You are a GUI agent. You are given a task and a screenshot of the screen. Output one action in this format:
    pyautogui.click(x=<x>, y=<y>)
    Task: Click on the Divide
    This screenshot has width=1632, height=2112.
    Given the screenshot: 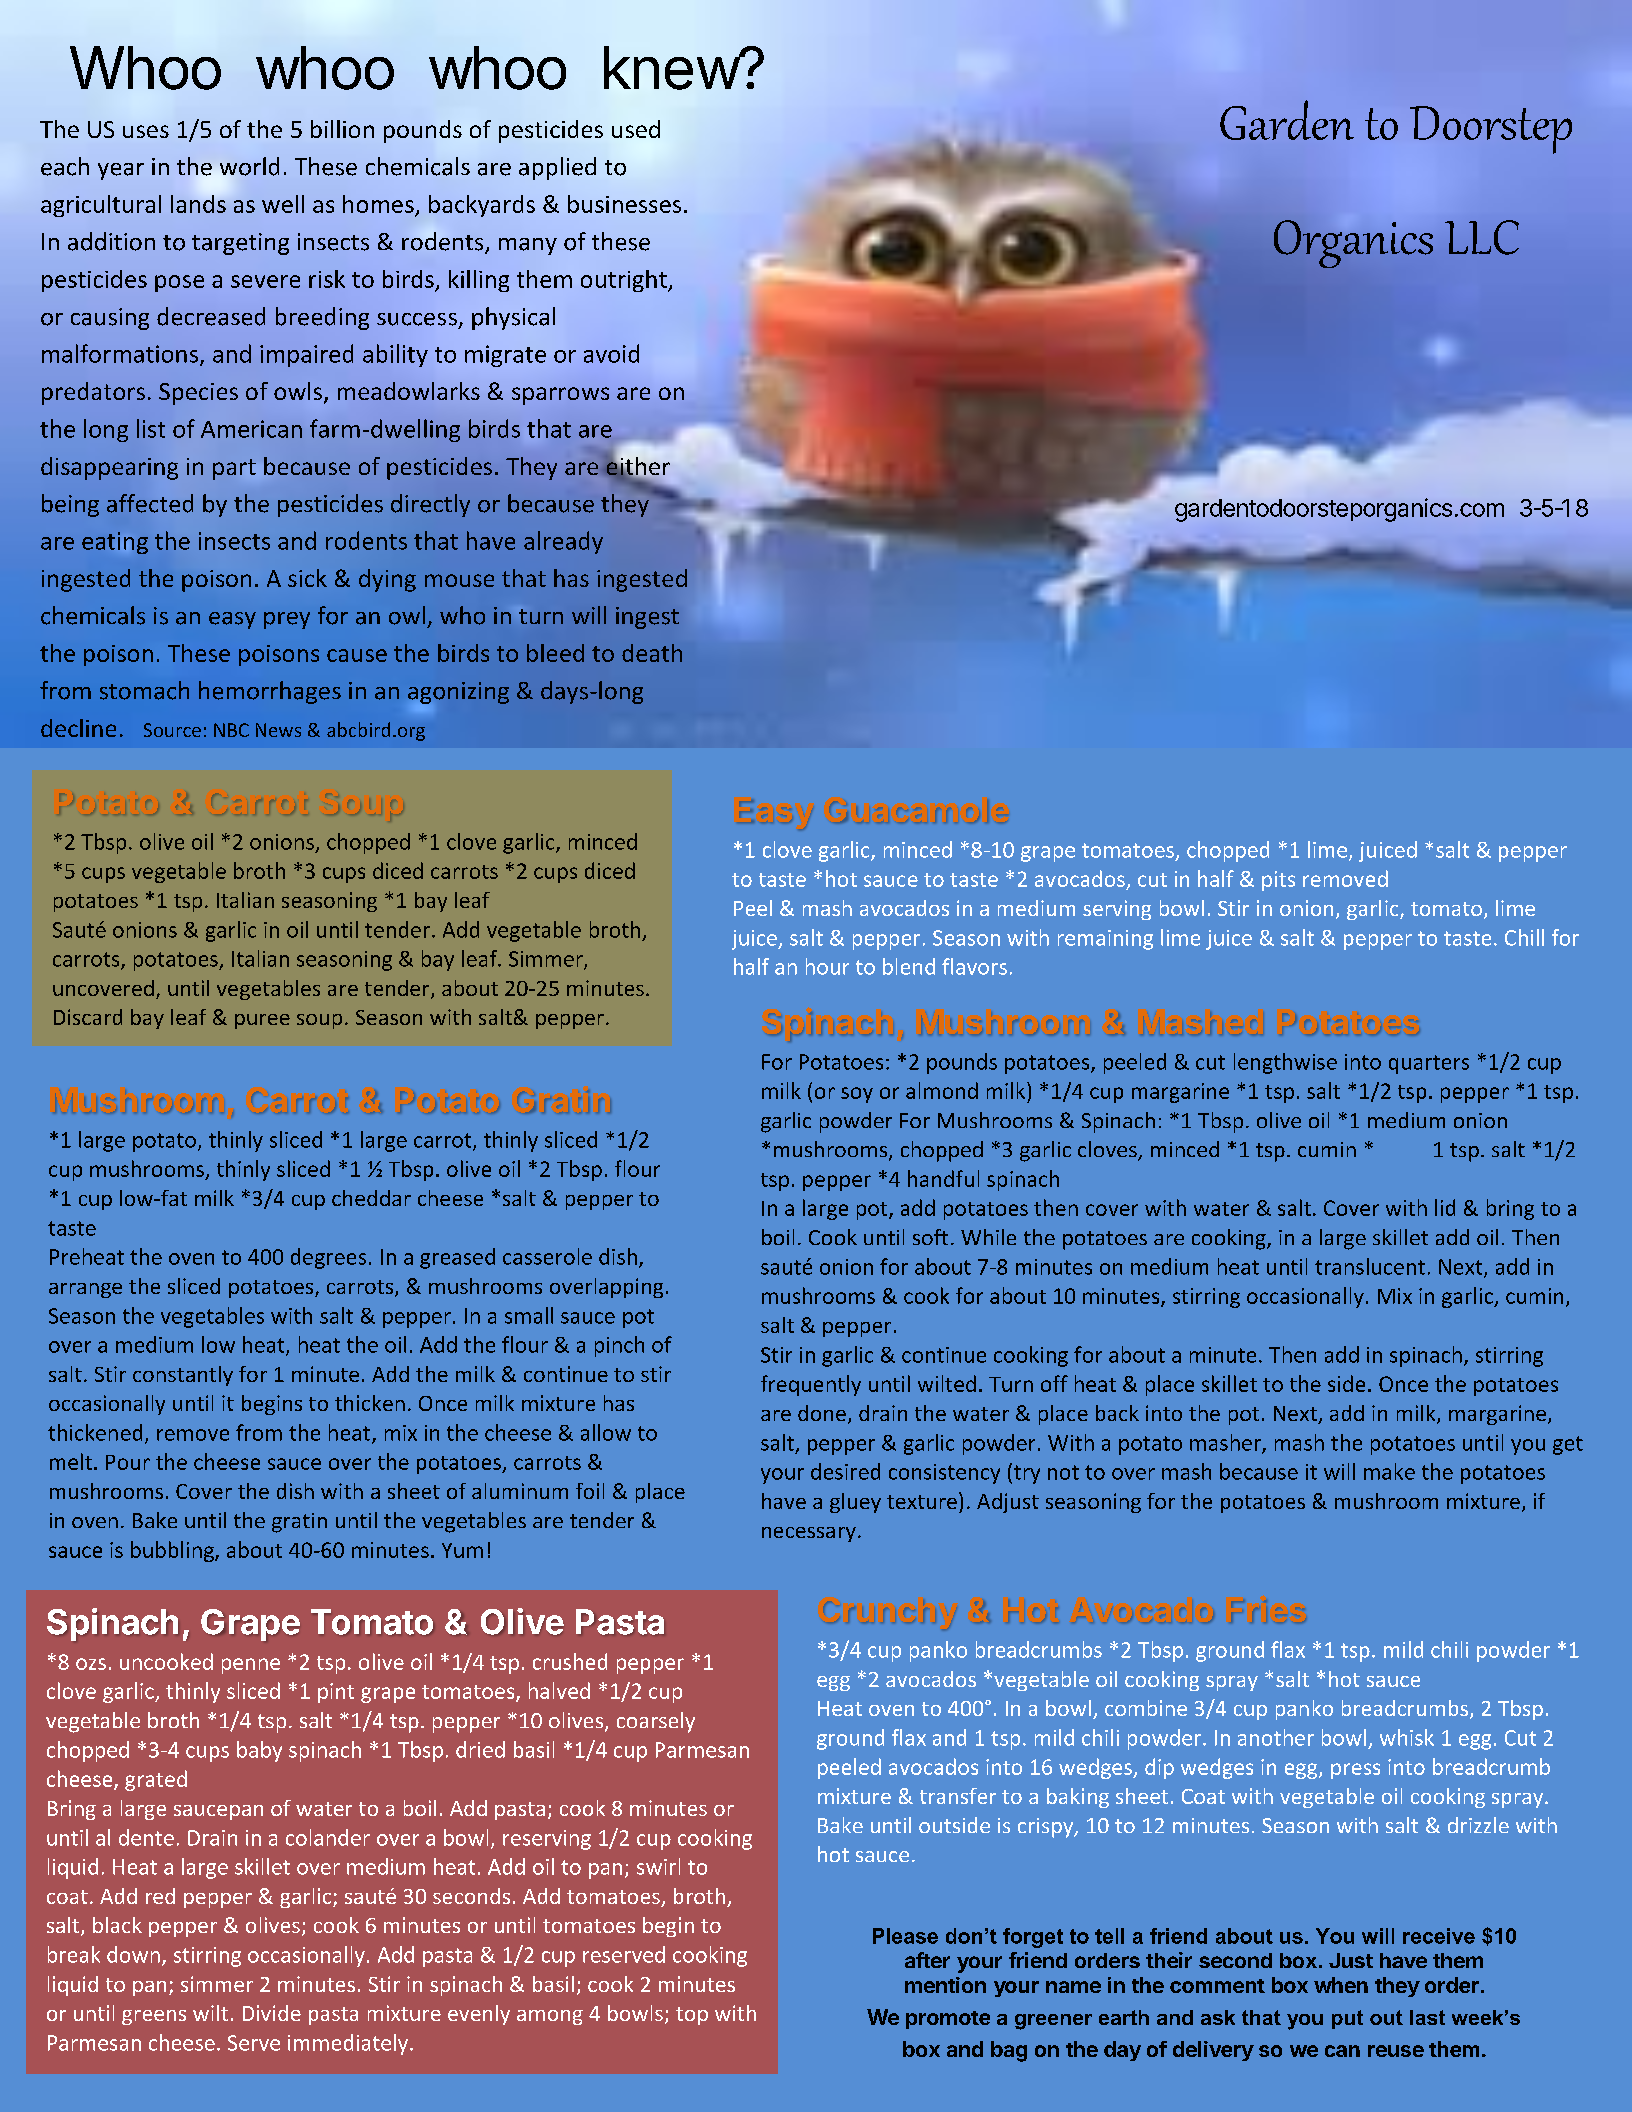 What is the action you would take?
    pyautogui.click(x=272, y=2013)
